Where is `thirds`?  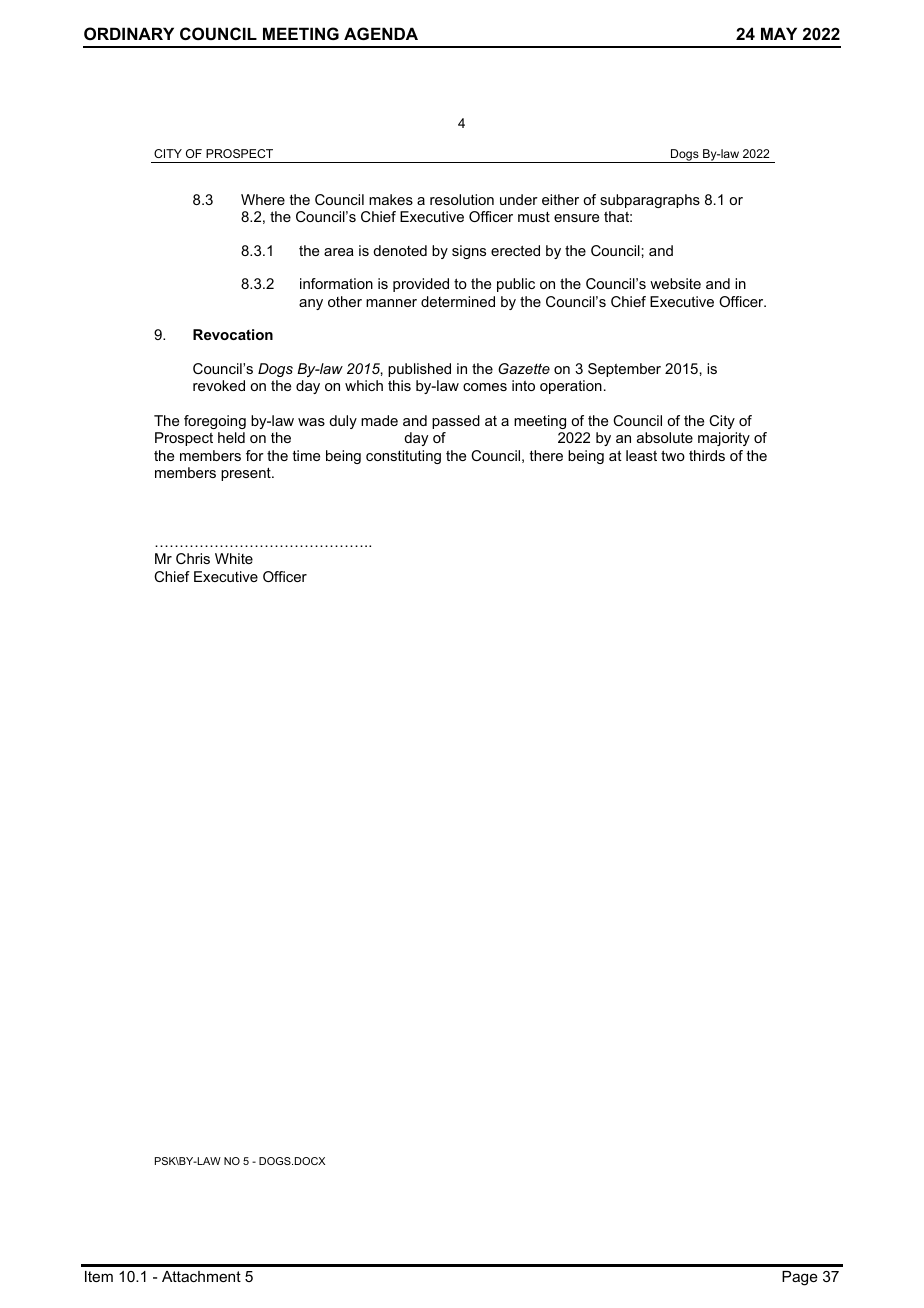
thirds is located at coordinates (707, 455).
